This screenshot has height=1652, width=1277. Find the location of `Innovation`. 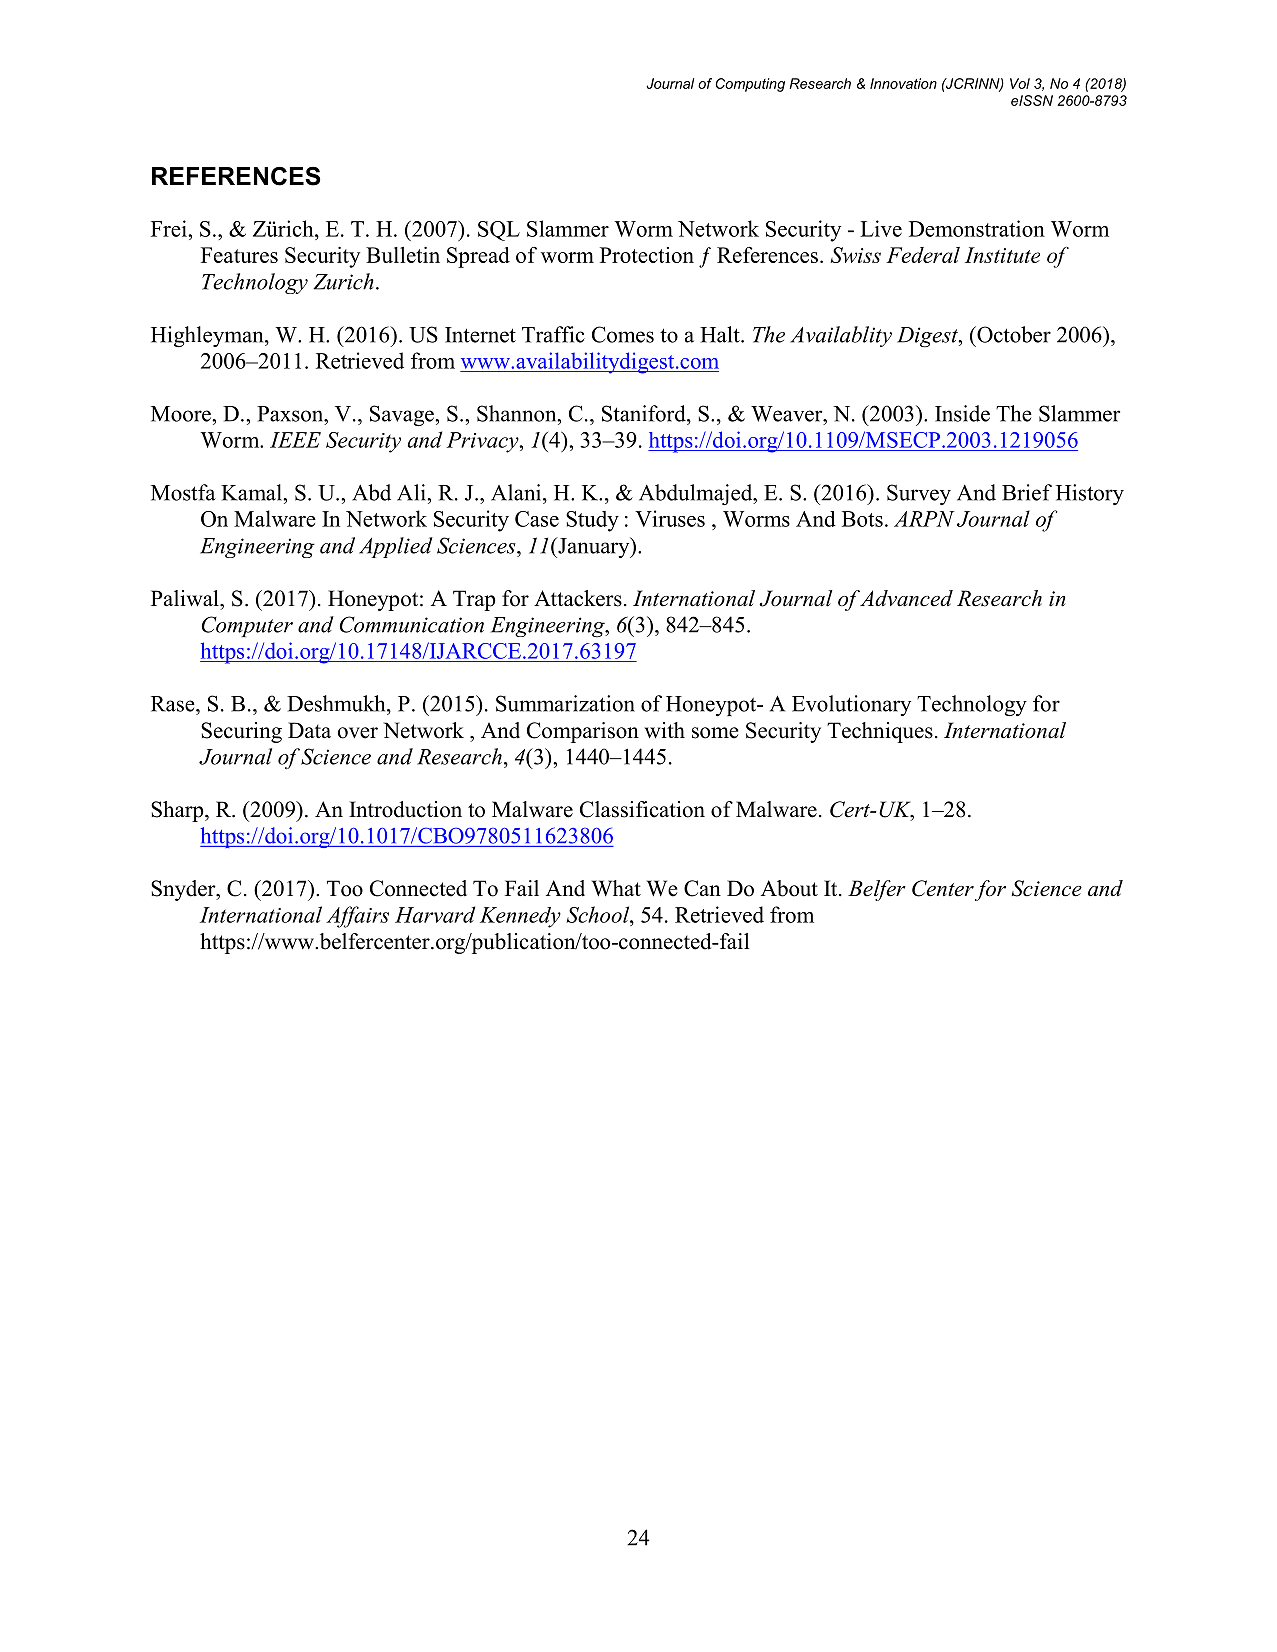

Innovation is located at coordinates (903, 83).
